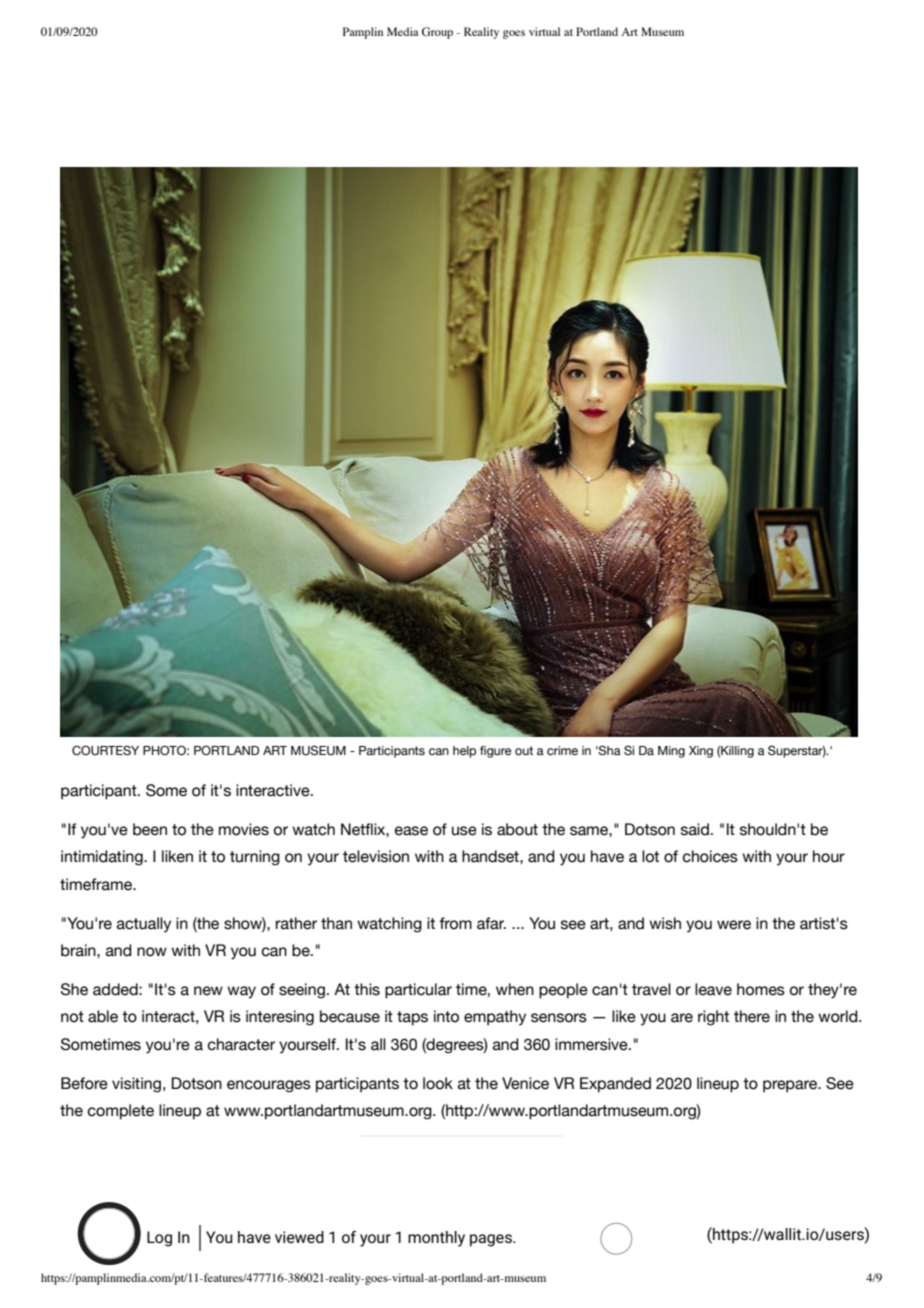  Describe the element at coordinates (701, 752) in the image. I see `Xing` at that location.
